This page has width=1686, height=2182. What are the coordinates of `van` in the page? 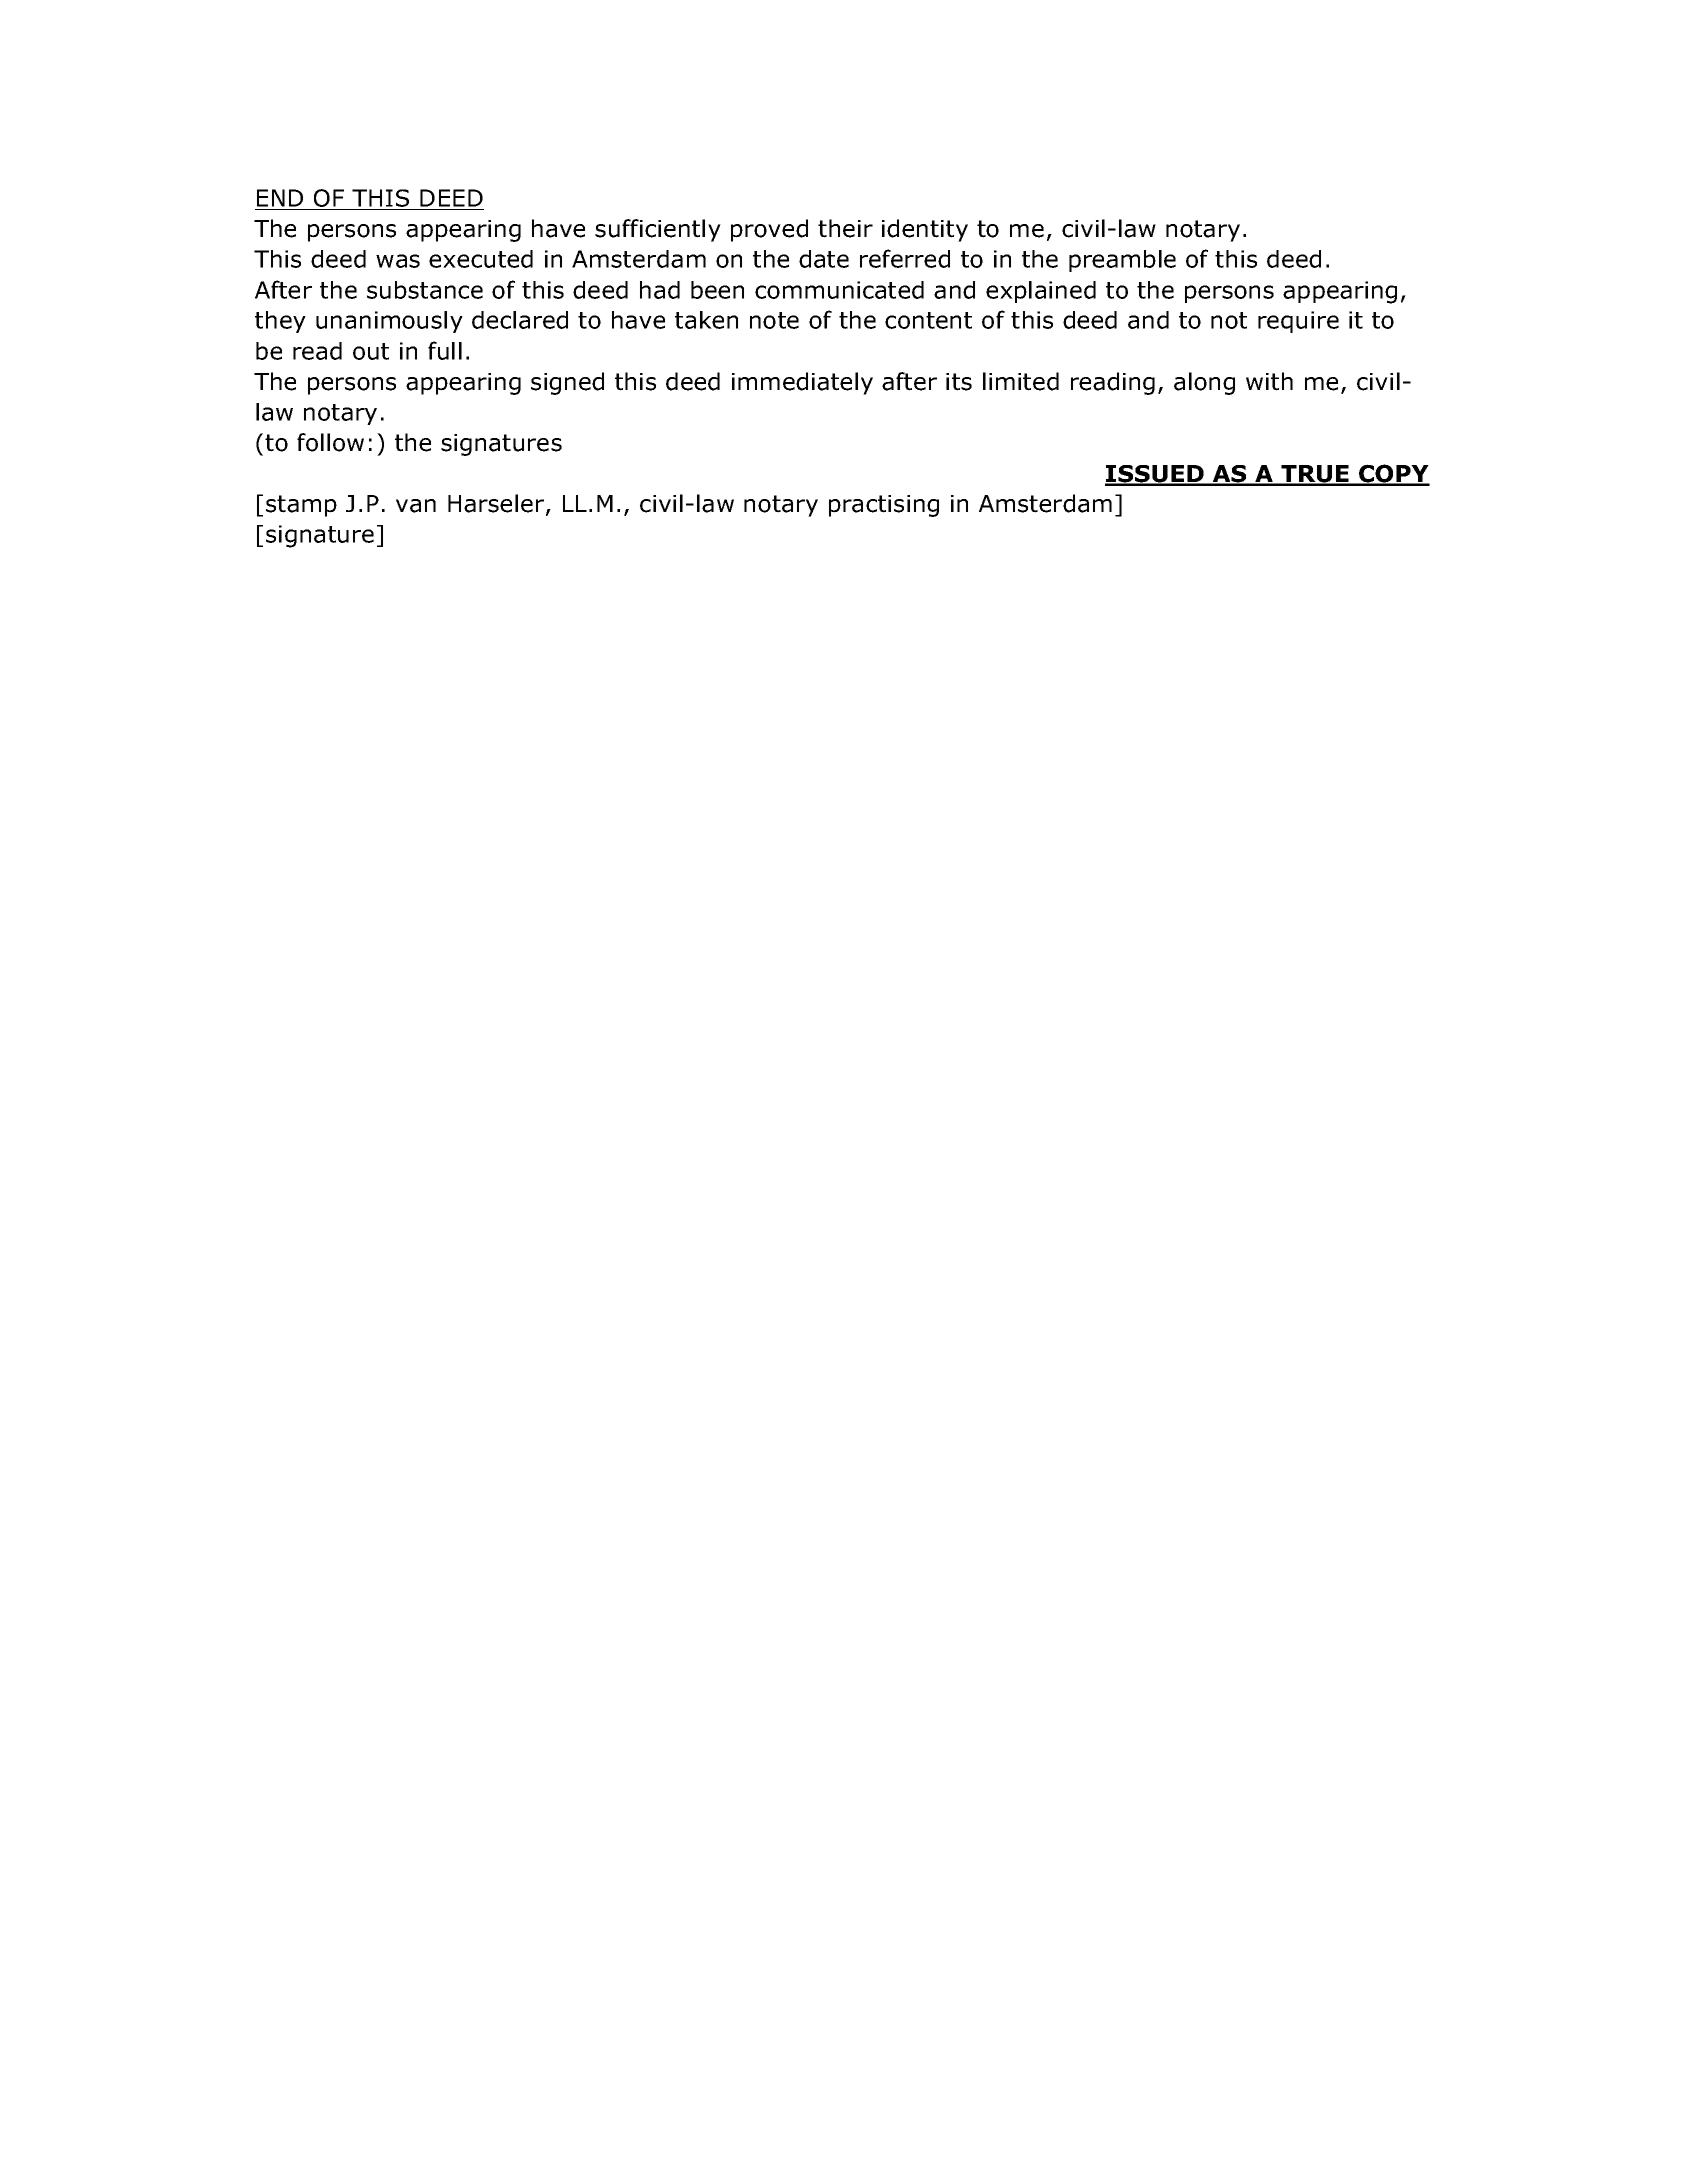 It's located at (416, 506).
